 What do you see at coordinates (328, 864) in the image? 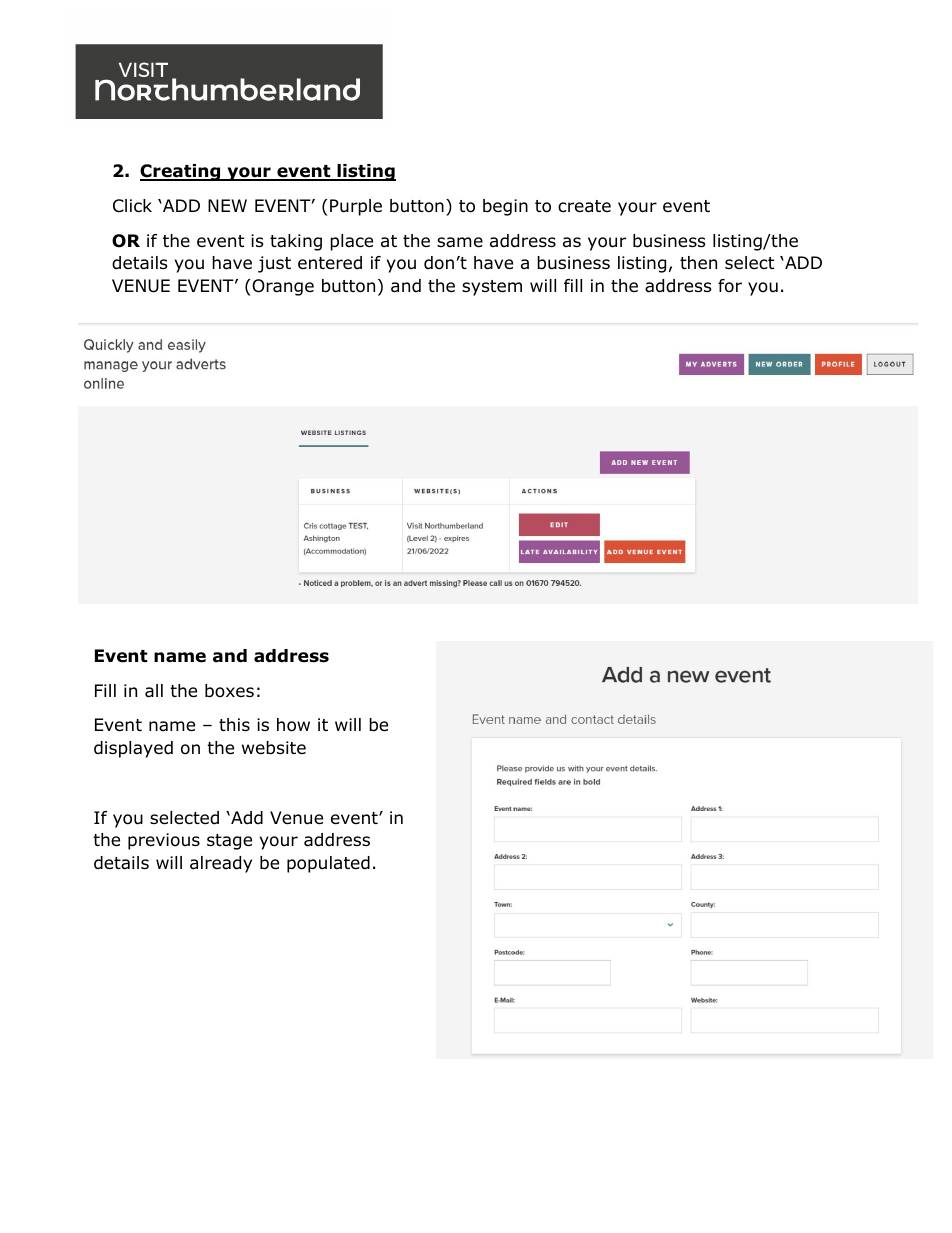
I see `populated` at bounding box center [328, 864].
